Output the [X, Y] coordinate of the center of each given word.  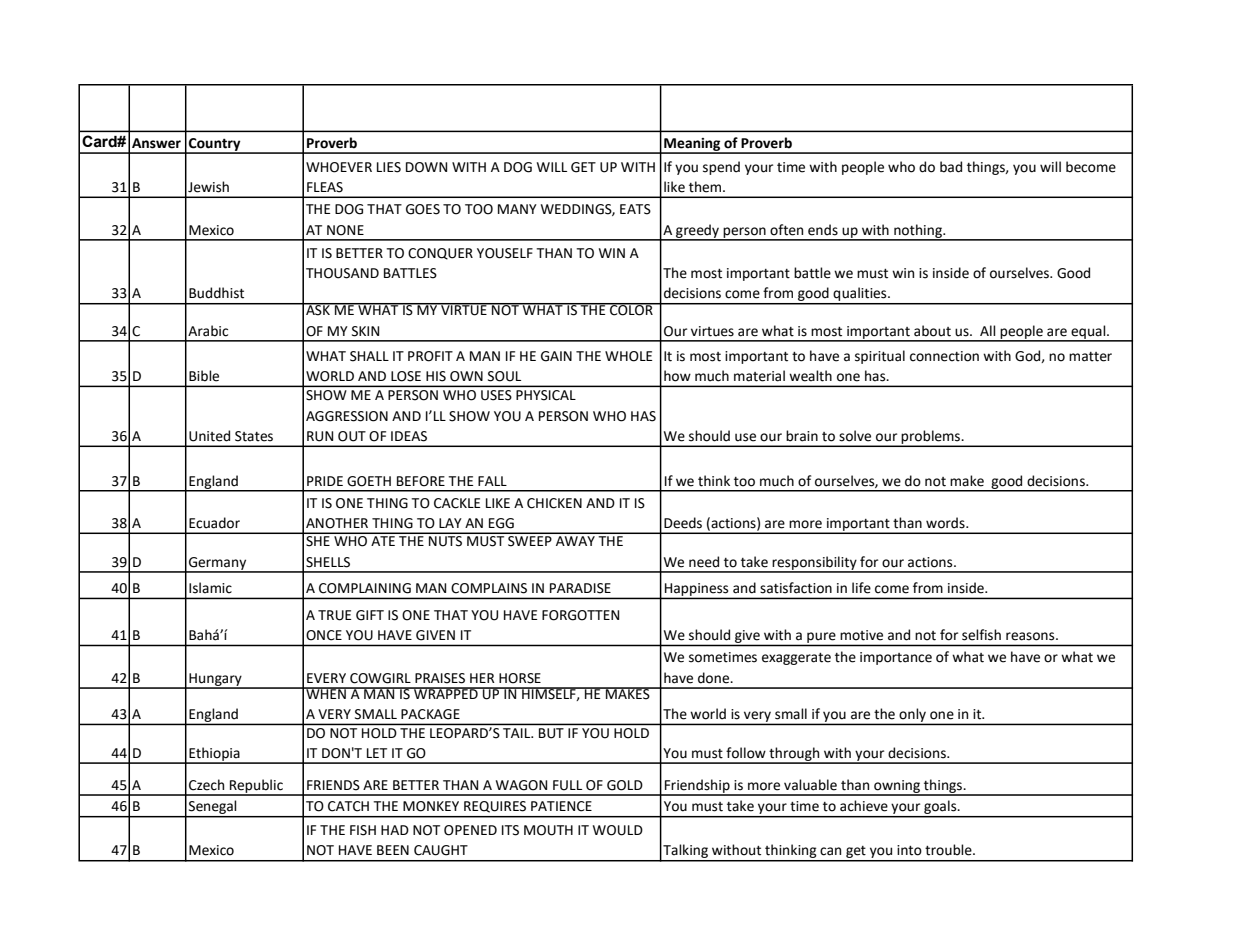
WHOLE [628, 356]
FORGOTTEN [580, 615]
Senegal [213, 808]
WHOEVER [339, 167]
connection [944, 356]
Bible [204, 376]
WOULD [618, 830]
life [861, 588]
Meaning [692, 145]
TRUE [334, 615]
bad [951, 167]
